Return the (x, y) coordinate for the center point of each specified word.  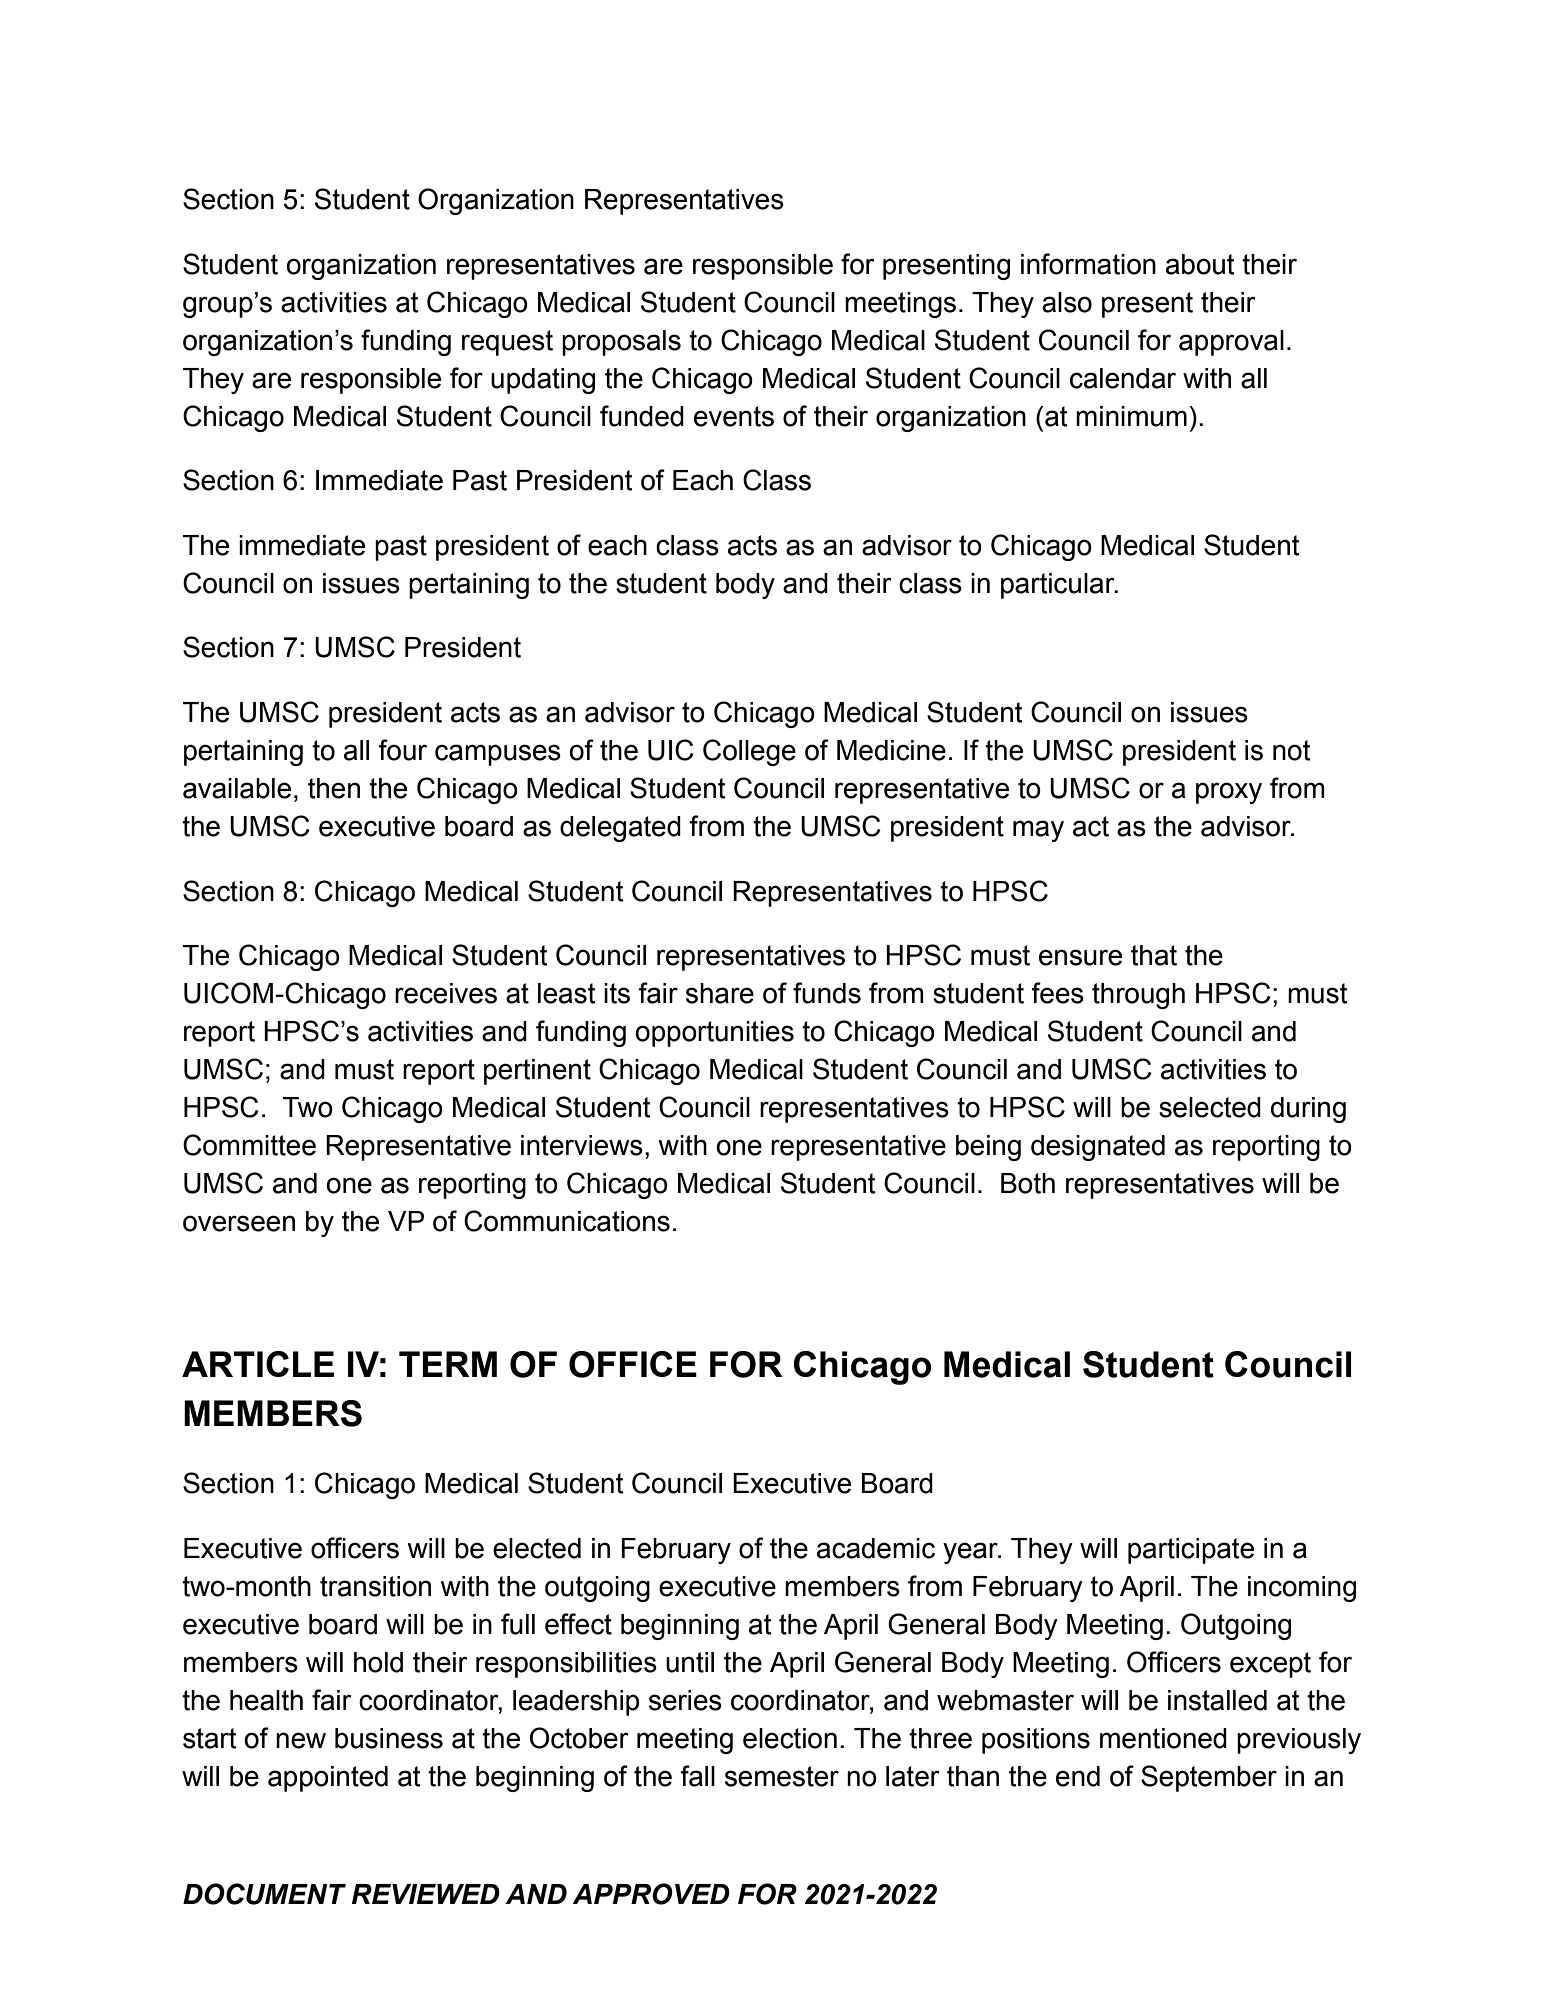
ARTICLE (258, 1364)
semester (782, 1776)
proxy (1229, 793)
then (334, 788)
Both (1028, 1183)
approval (1231, 343)
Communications (567, 1221)
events (734, 416)
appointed (328, 1779)
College (749, 752)
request (507, 343)
